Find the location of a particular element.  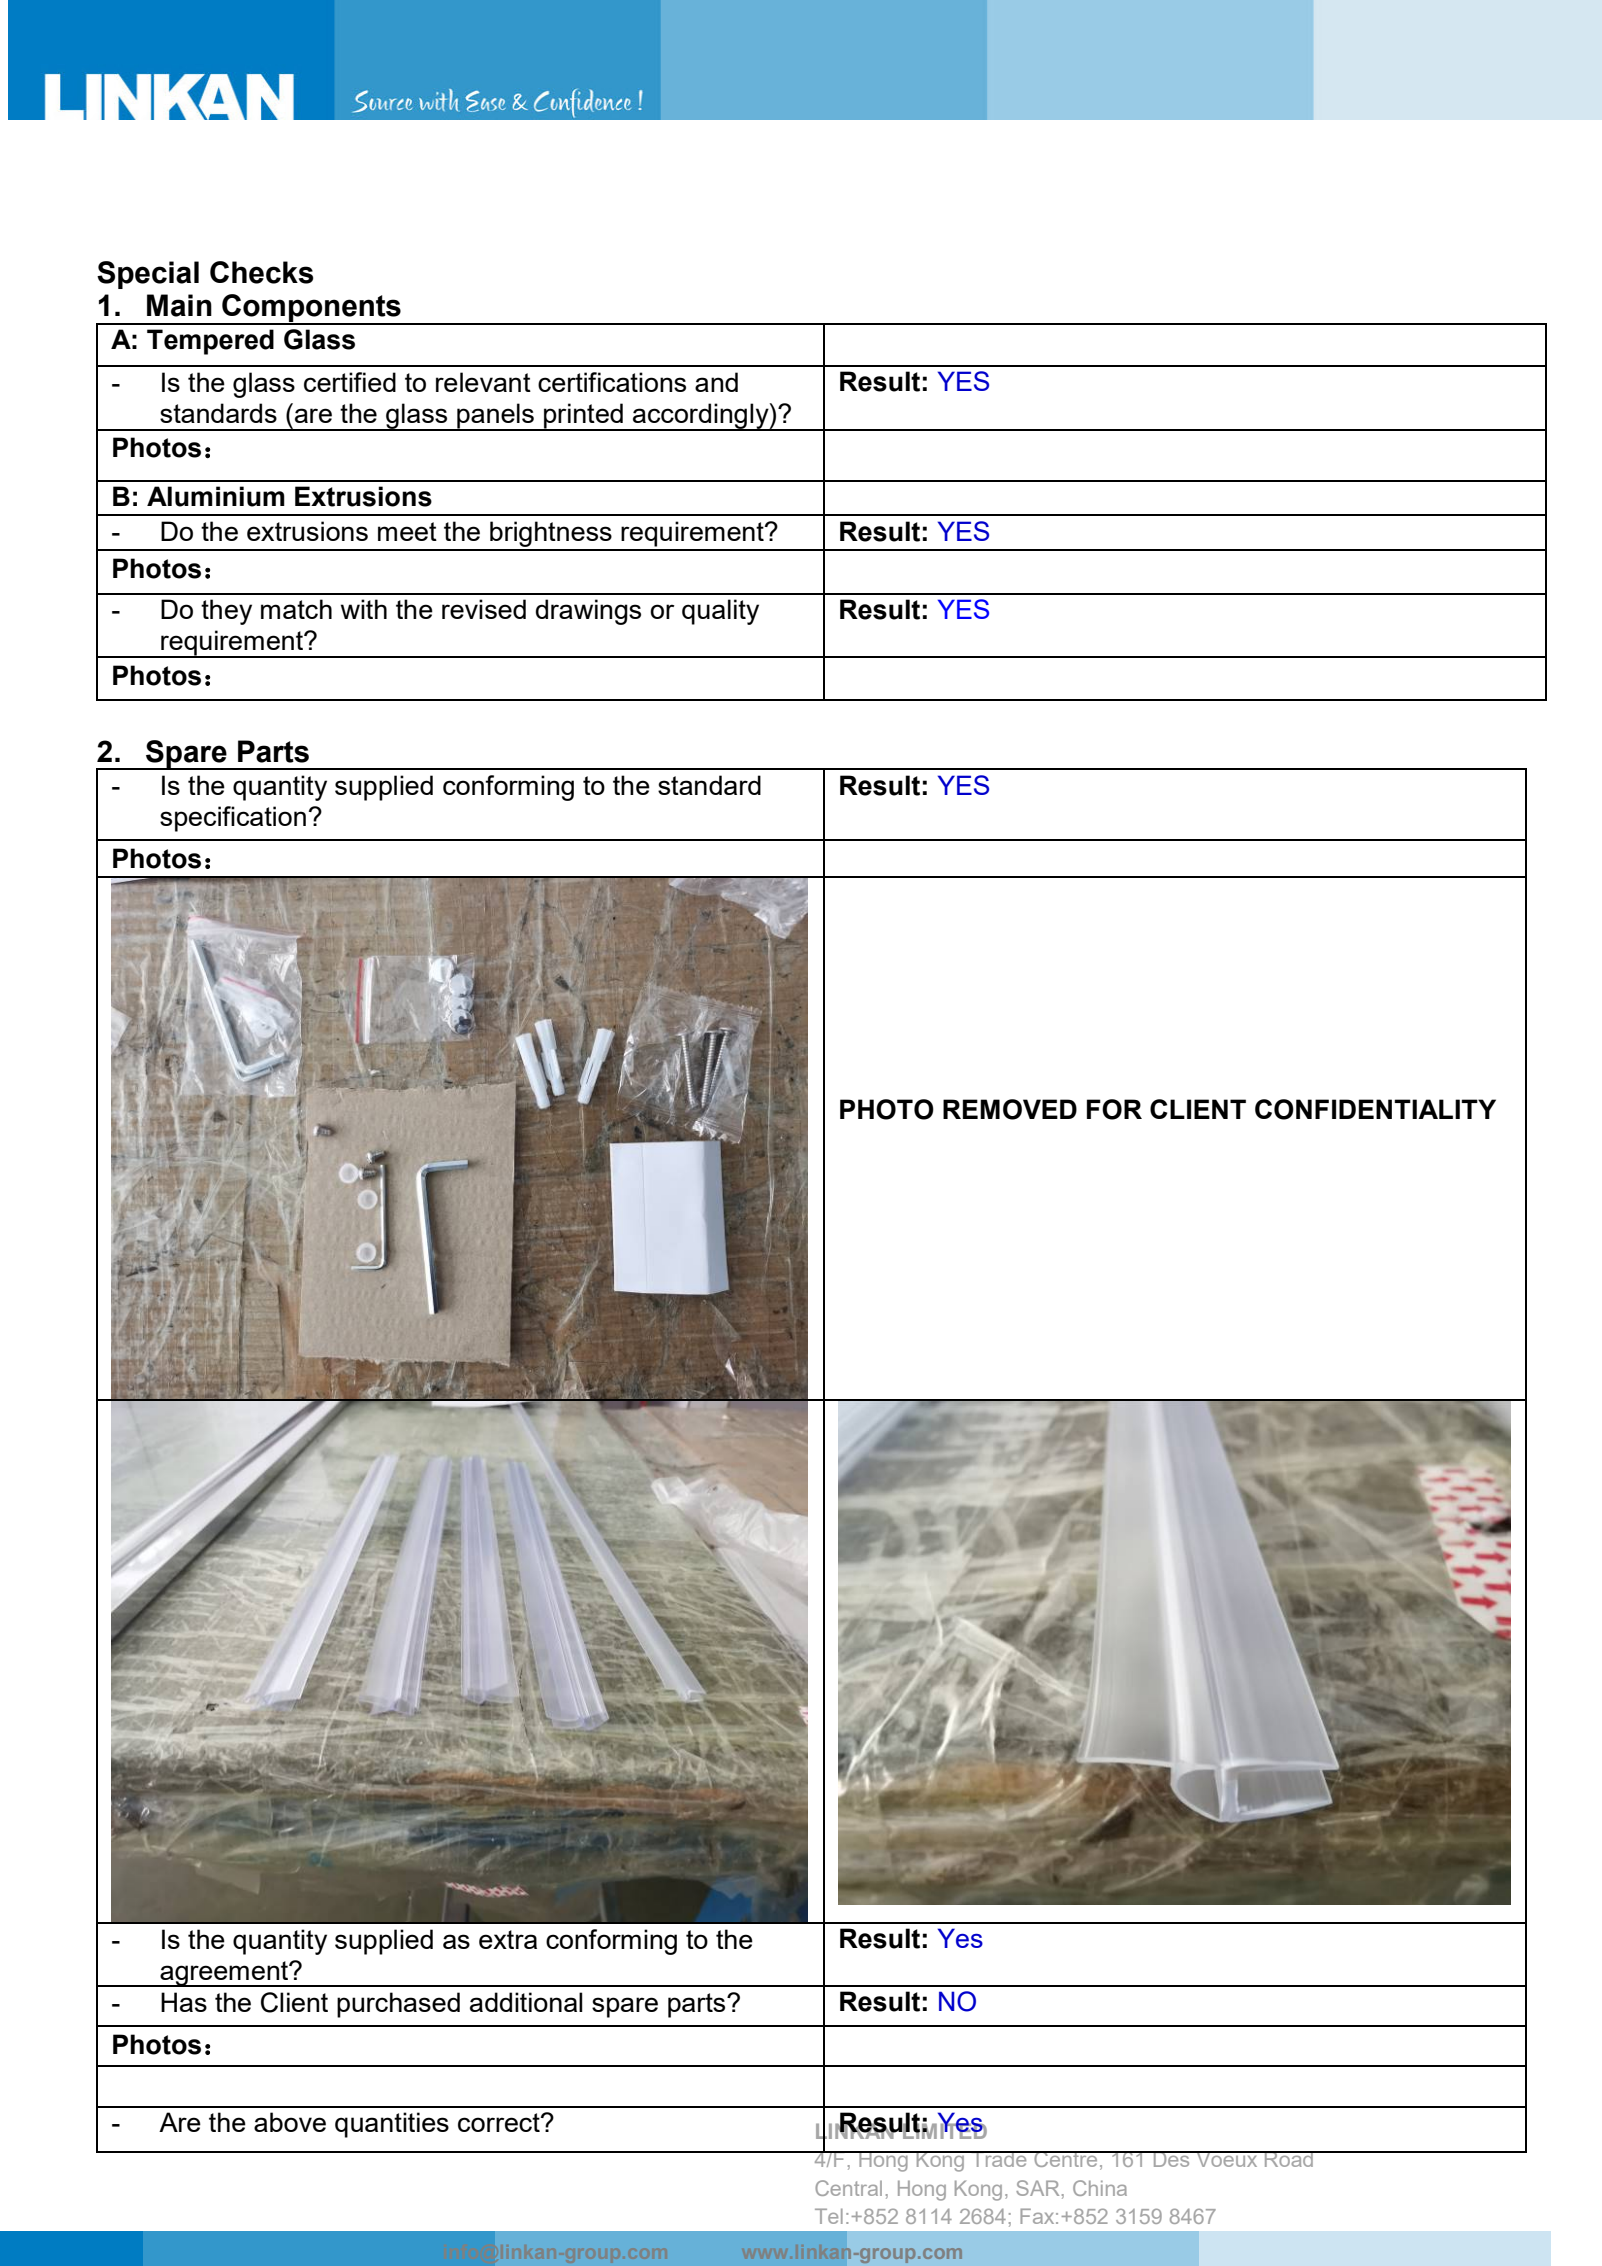

CONFIDENTIALITY is located at coordinates (1375, 1109).
